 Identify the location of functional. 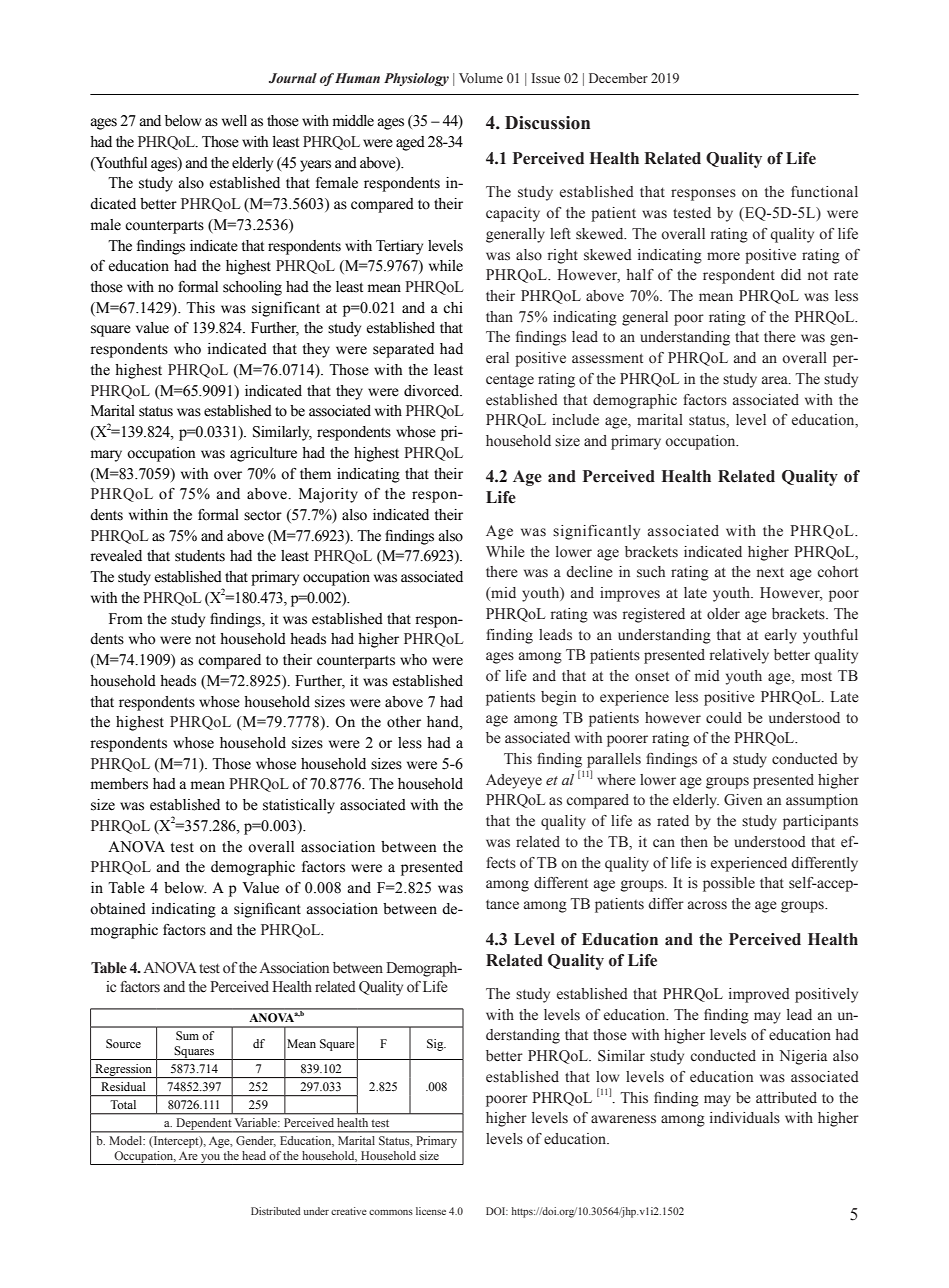
(824, 192).
